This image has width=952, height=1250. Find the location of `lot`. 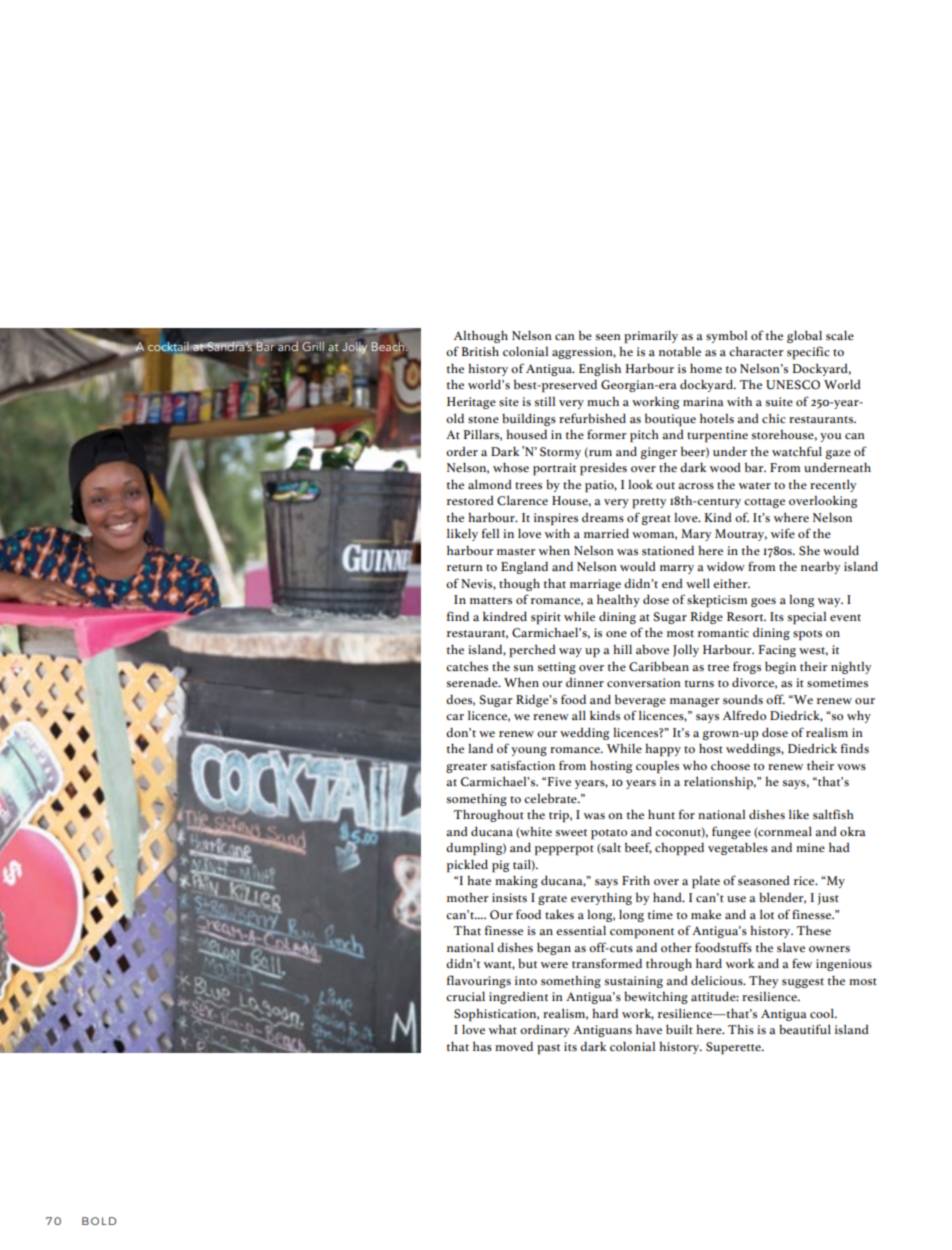

lot is located at coordinates (767, 914).
